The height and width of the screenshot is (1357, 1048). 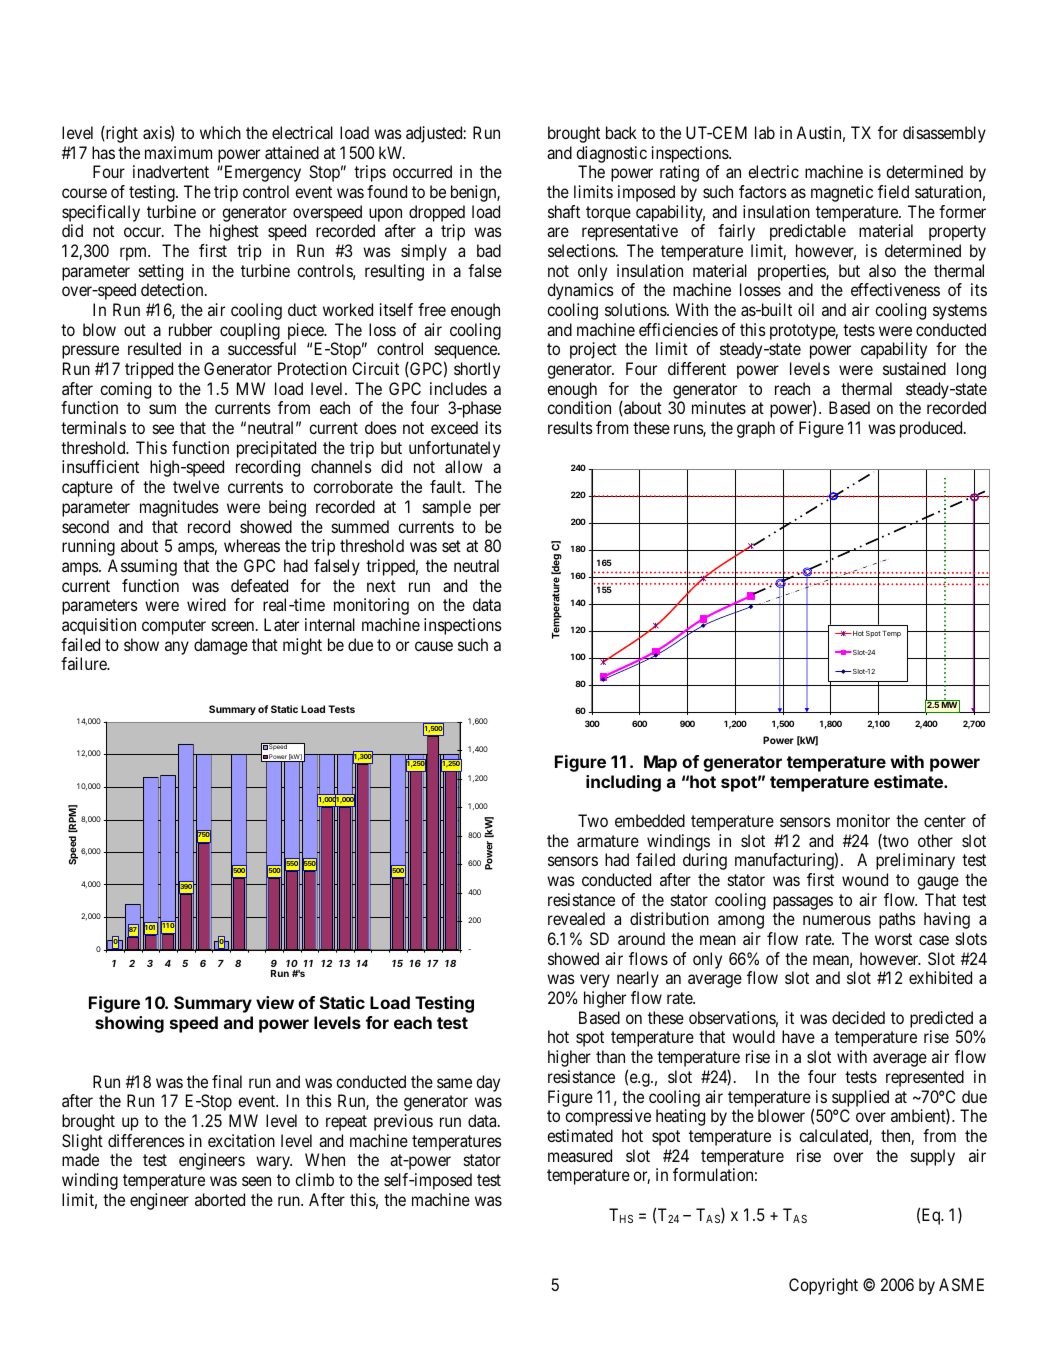 I want to click on magnitudes, so click(x=179, y=508).
